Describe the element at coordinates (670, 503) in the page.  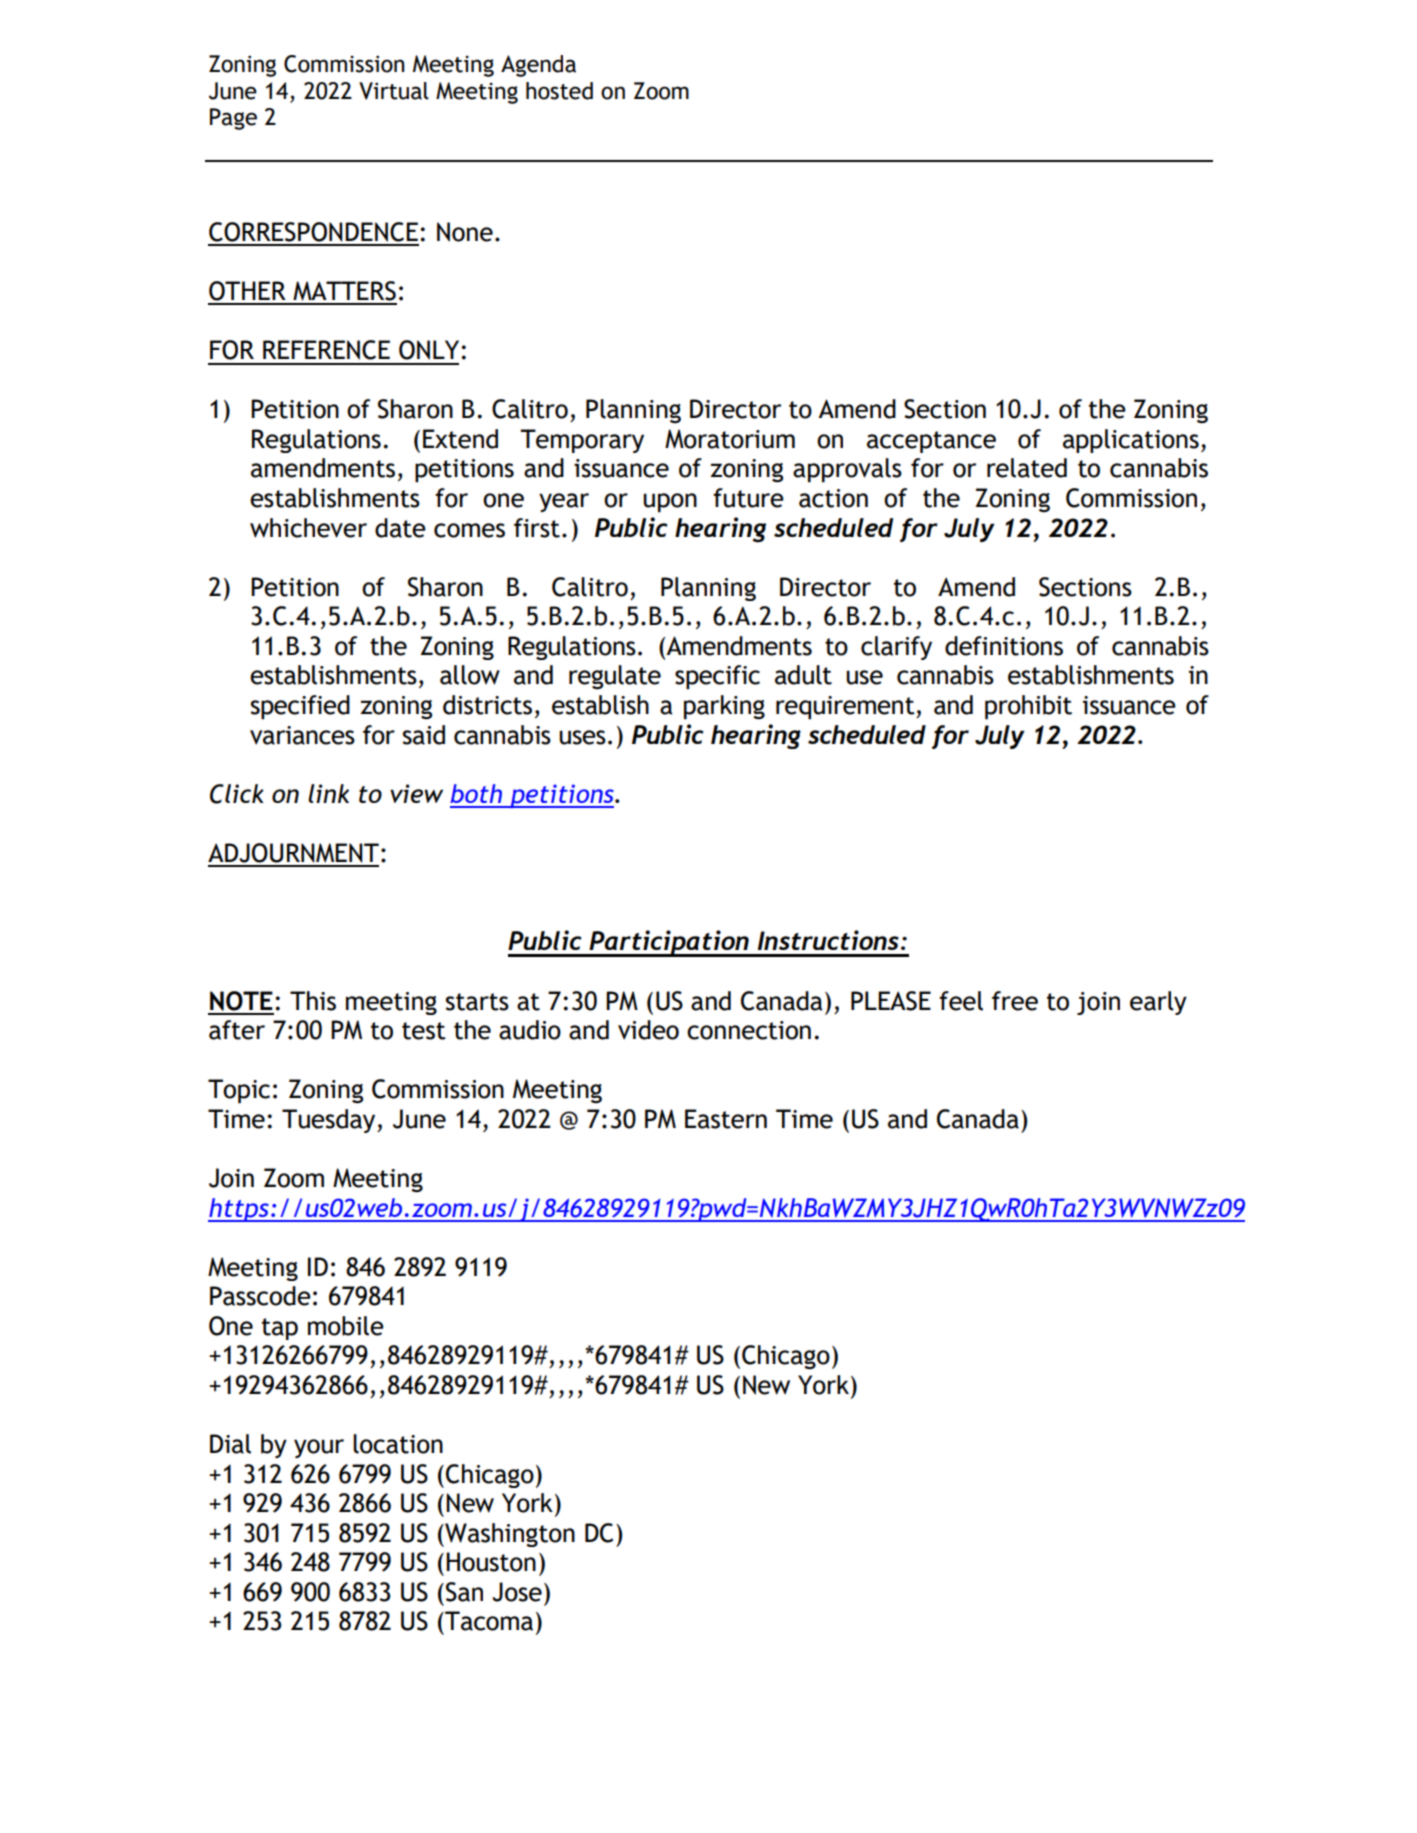
I see `upon` at that location.
